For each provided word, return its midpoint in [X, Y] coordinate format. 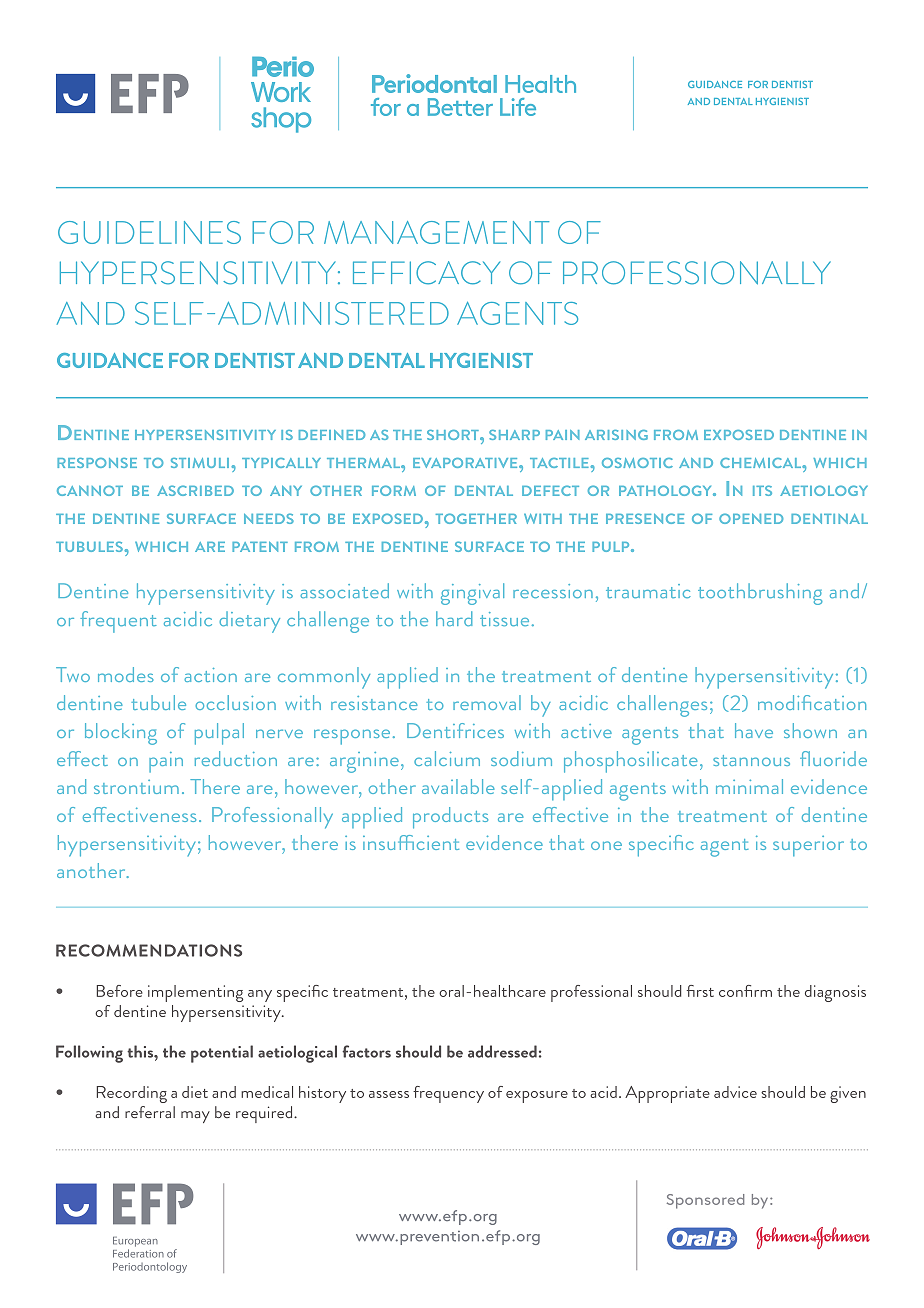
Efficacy [426, 273]
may [195, 1117]
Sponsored [705, 1201]
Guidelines [149, 232]
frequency [448, 1094]
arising [616, 435]
